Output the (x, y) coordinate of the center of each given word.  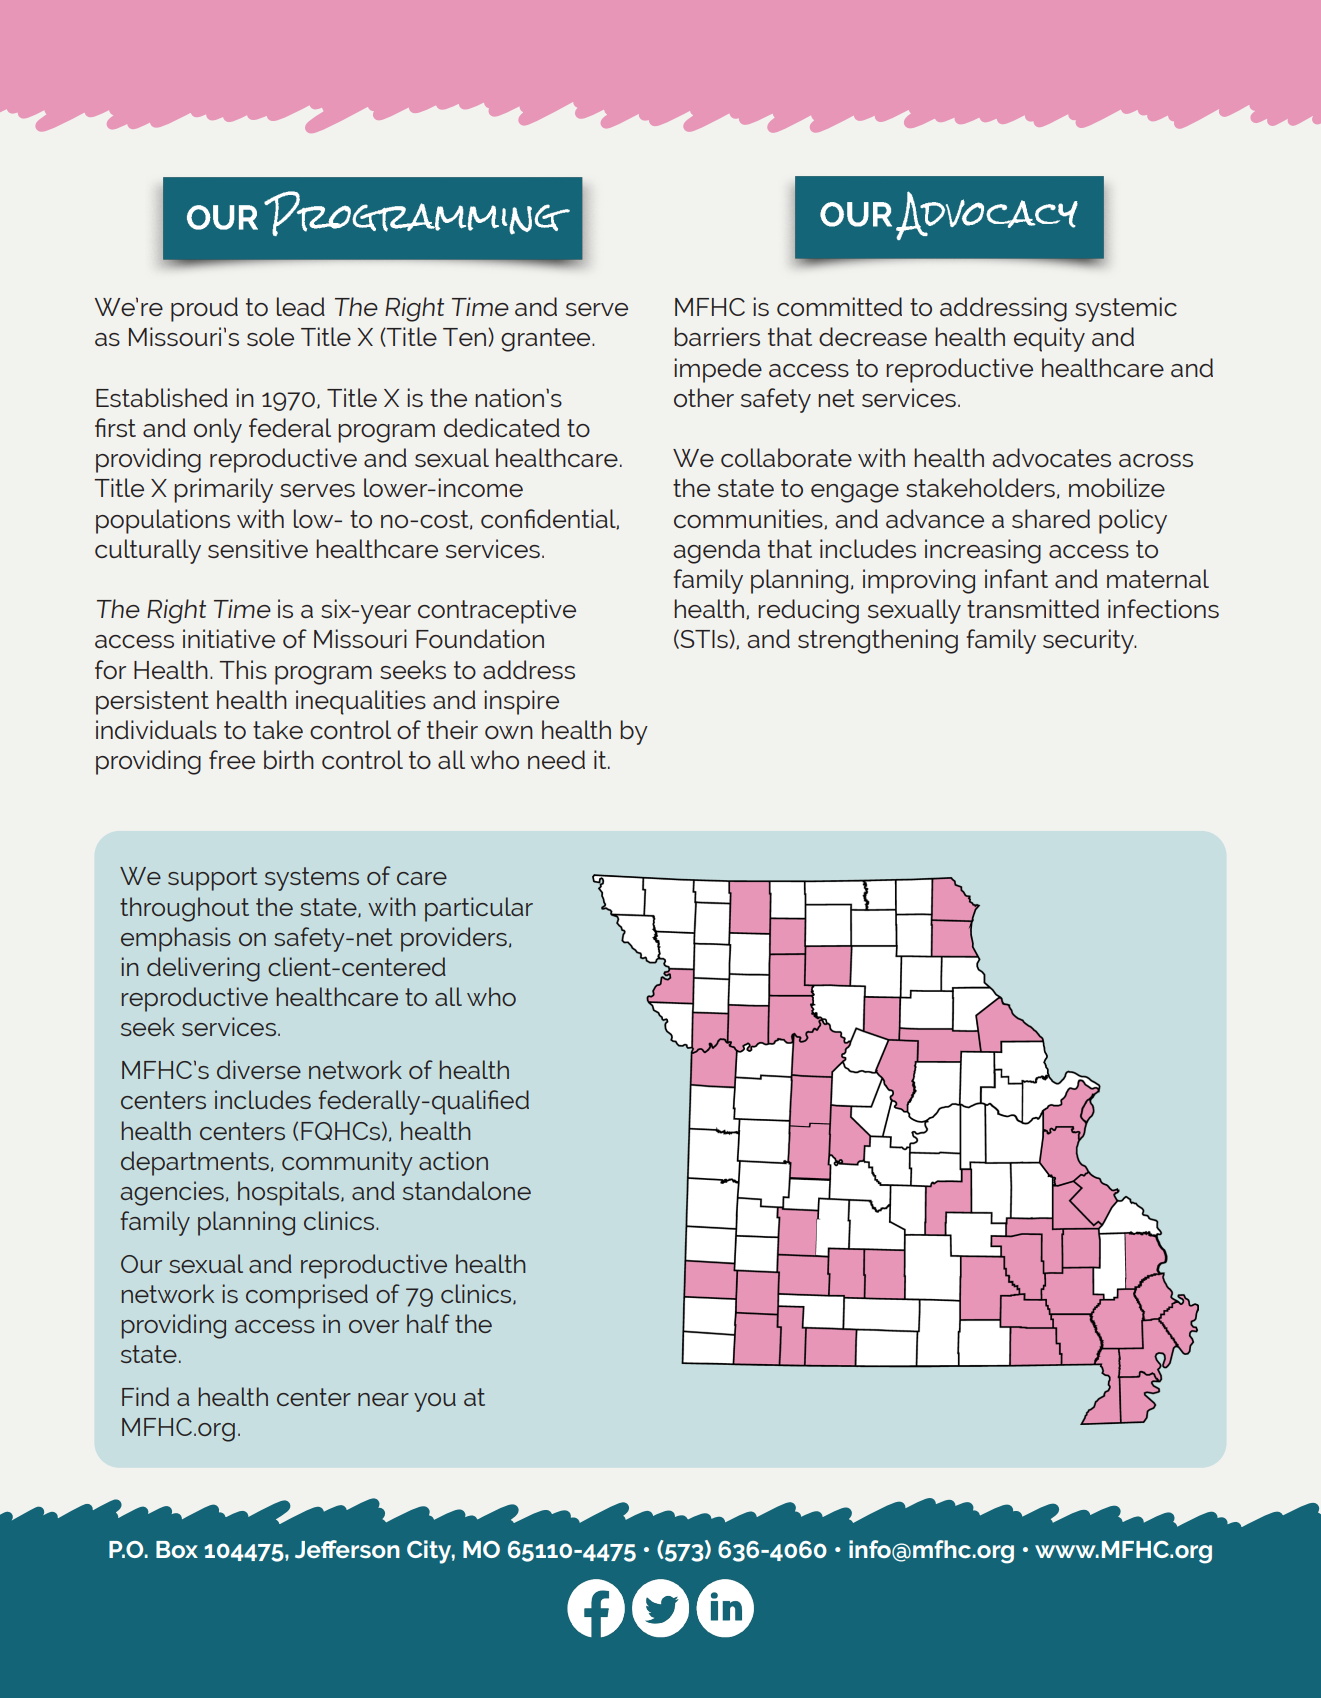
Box (177, 1549)
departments (195, 1163)
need (556, 759)
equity (1049, 339)
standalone (467, 1190)
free (232, 759)
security (1089, 641)
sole (270, 336)
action (453, 1160)
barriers (717, 336)
